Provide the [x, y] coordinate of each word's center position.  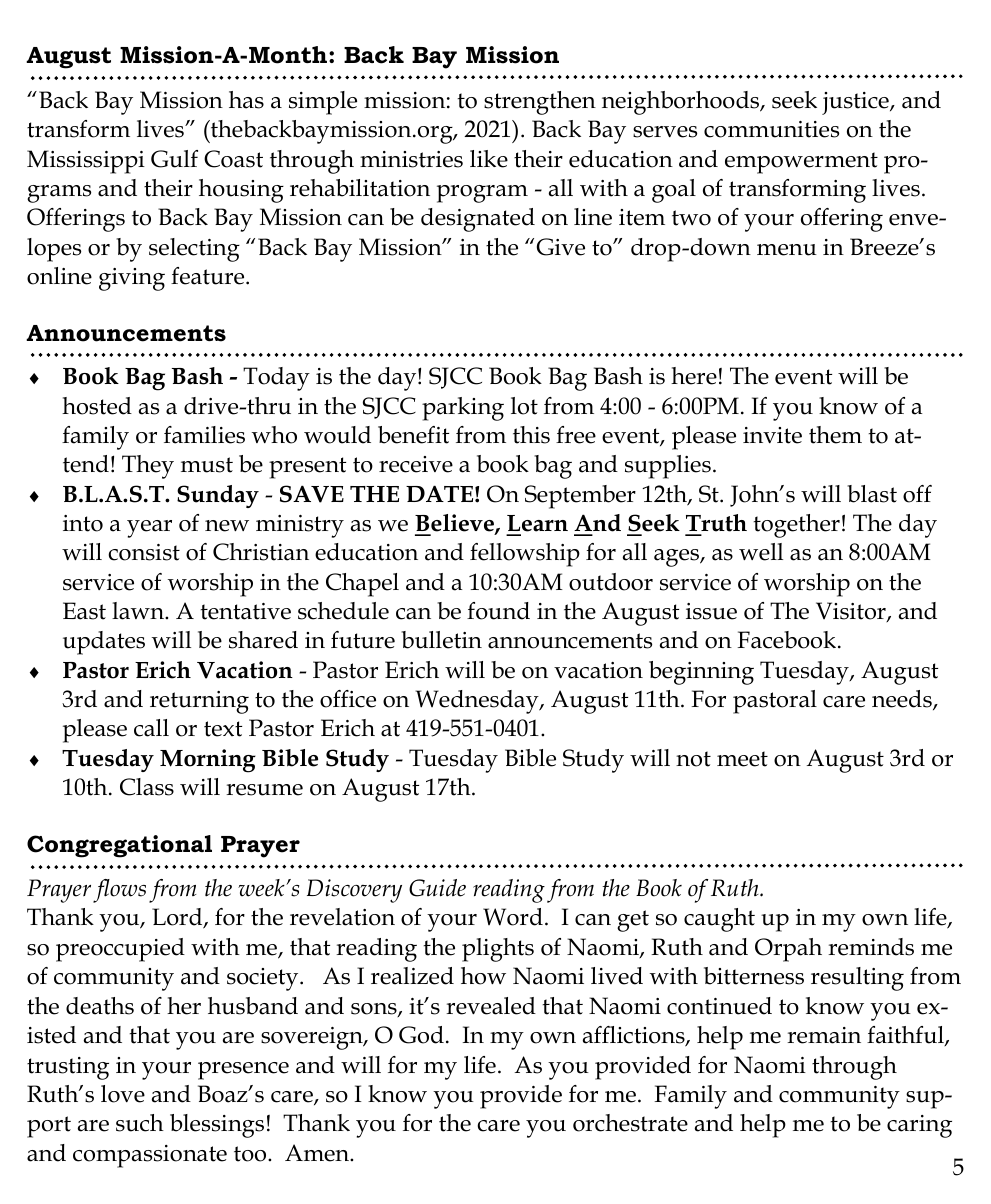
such [140, 1123]
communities [771, 129]
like [489, 159]
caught [719, 920]
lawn [139, 611]
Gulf [174, 159]
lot [524, 406]
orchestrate [630, 1123]
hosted [97, 406]
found [498, 611]
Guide [437, 888]
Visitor [852, 612]
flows [119, 891]
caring [919, 1126]
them [835, 435]
